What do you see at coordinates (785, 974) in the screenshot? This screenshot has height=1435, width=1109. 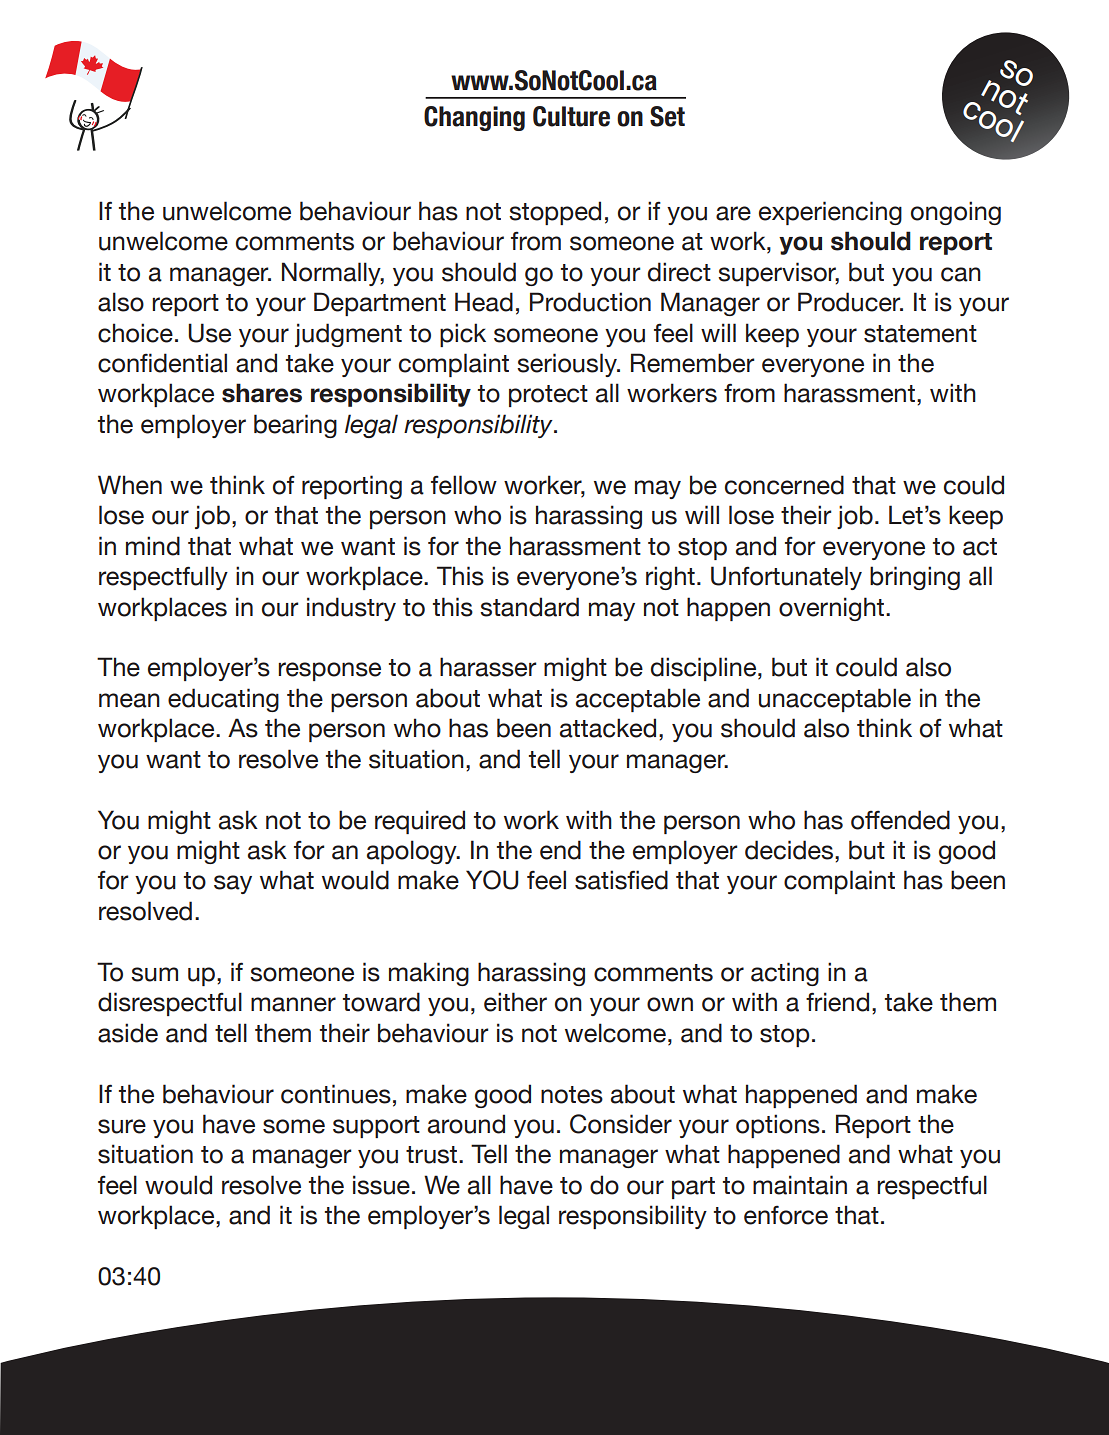 I see `acting` at bounding box center [785, 974].
